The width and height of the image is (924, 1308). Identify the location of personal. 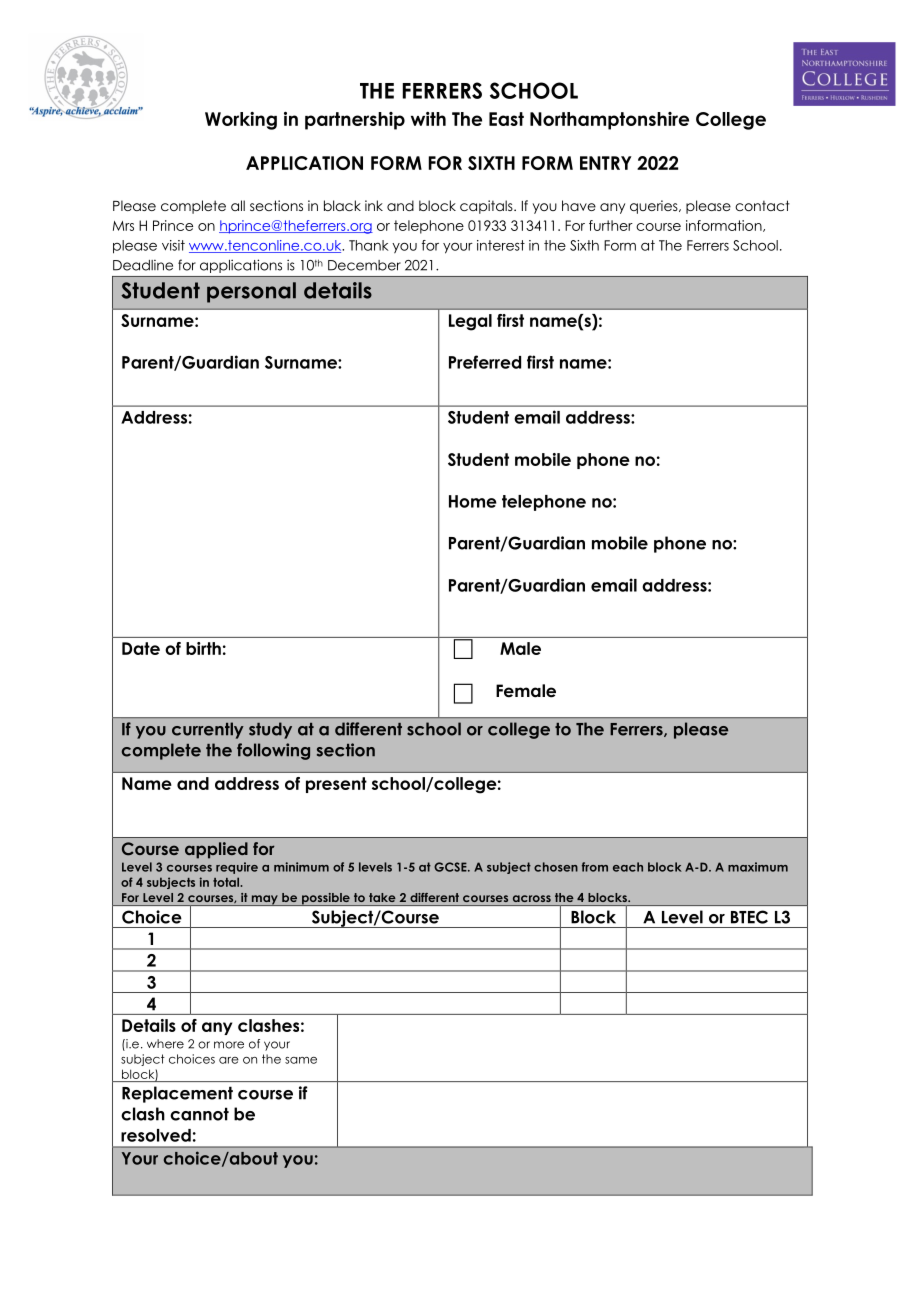
(251, 292).
